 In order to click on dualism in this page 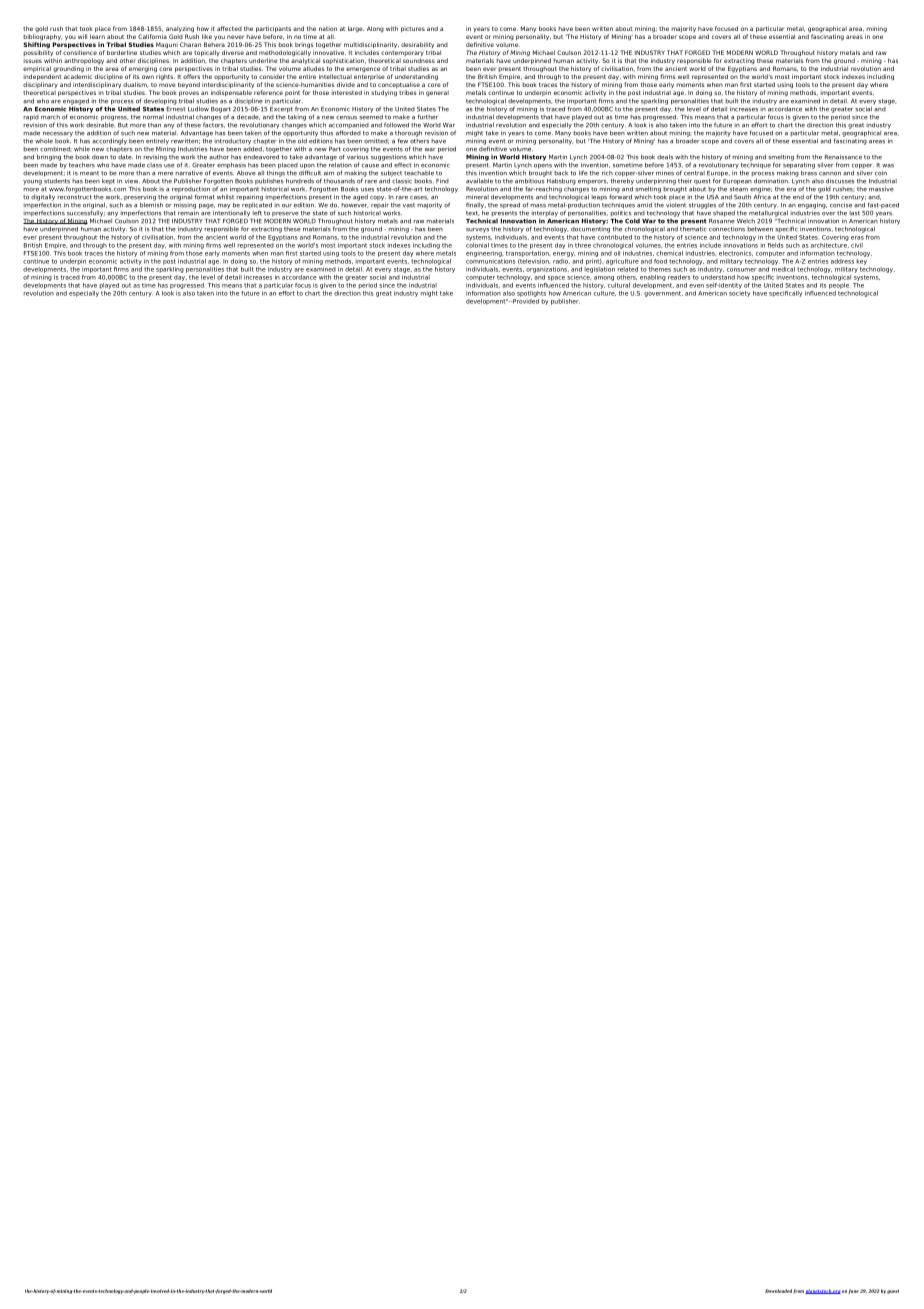, I will do `click(136, 85)`.
